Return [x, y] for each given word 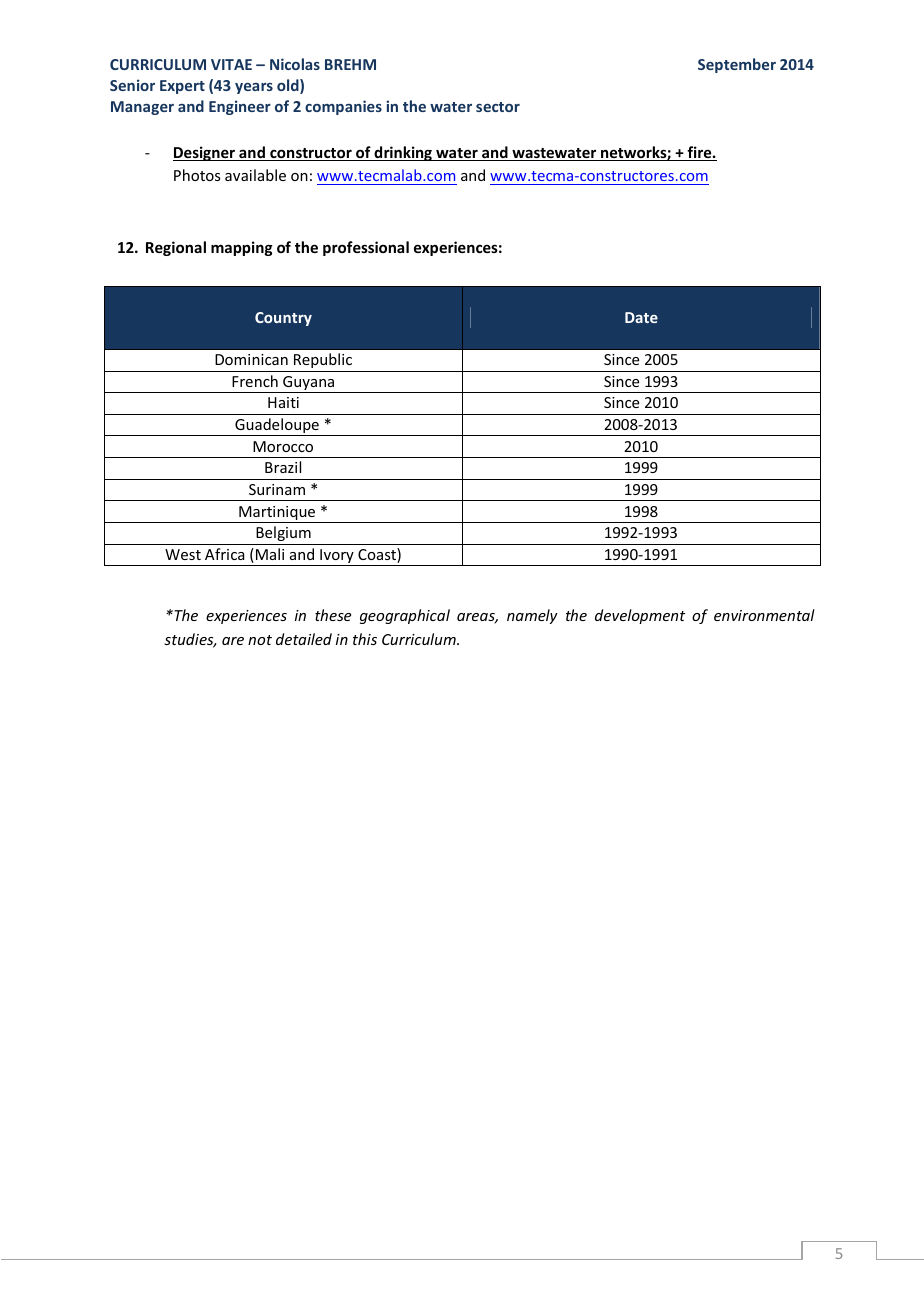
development [640, 616]
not [260, 640]
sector [498, 107]
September [737, 65]
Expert [182, 87]
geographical [405, 616]
